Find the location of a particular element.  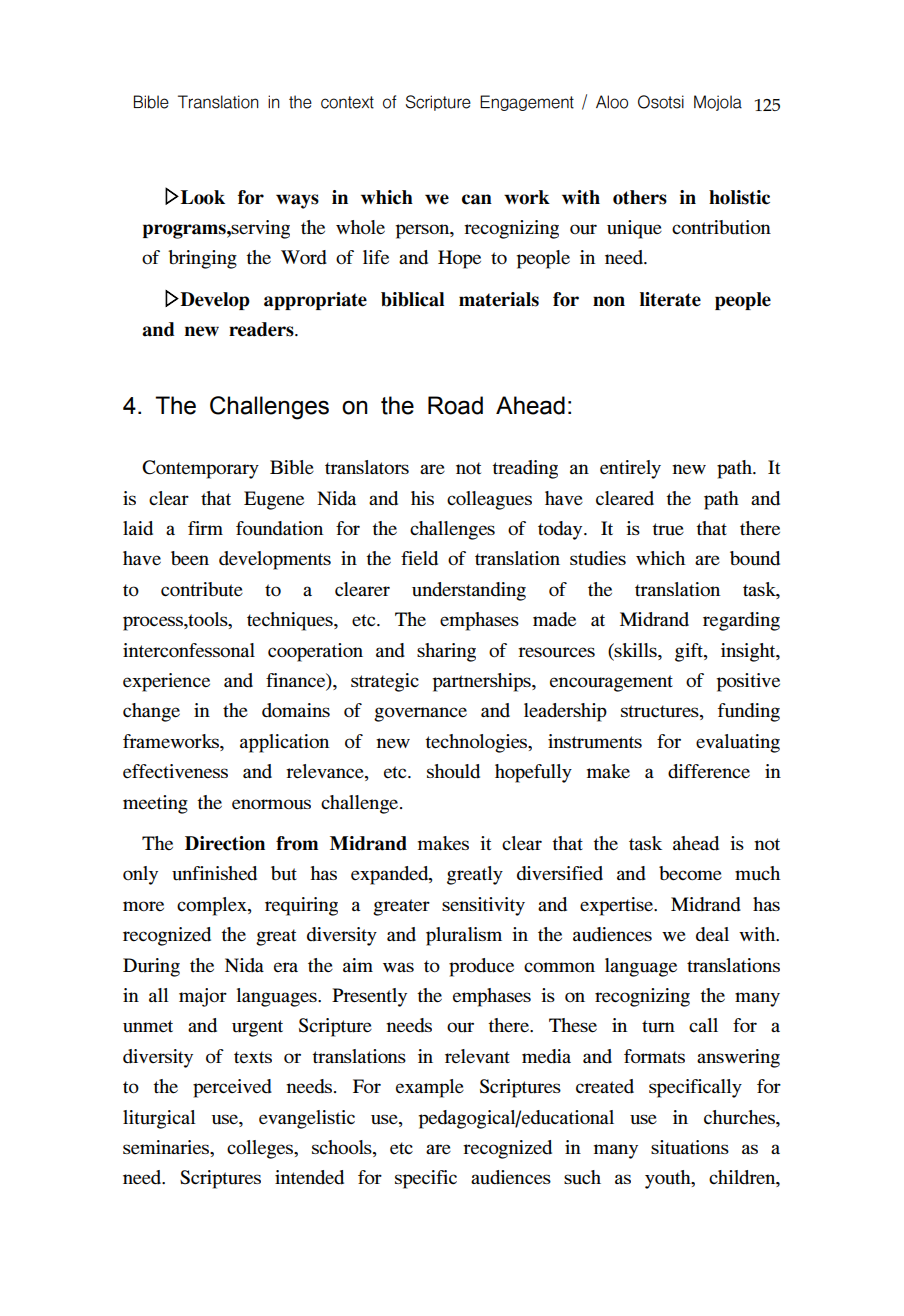

Road is located at coordinates (455, 405).
